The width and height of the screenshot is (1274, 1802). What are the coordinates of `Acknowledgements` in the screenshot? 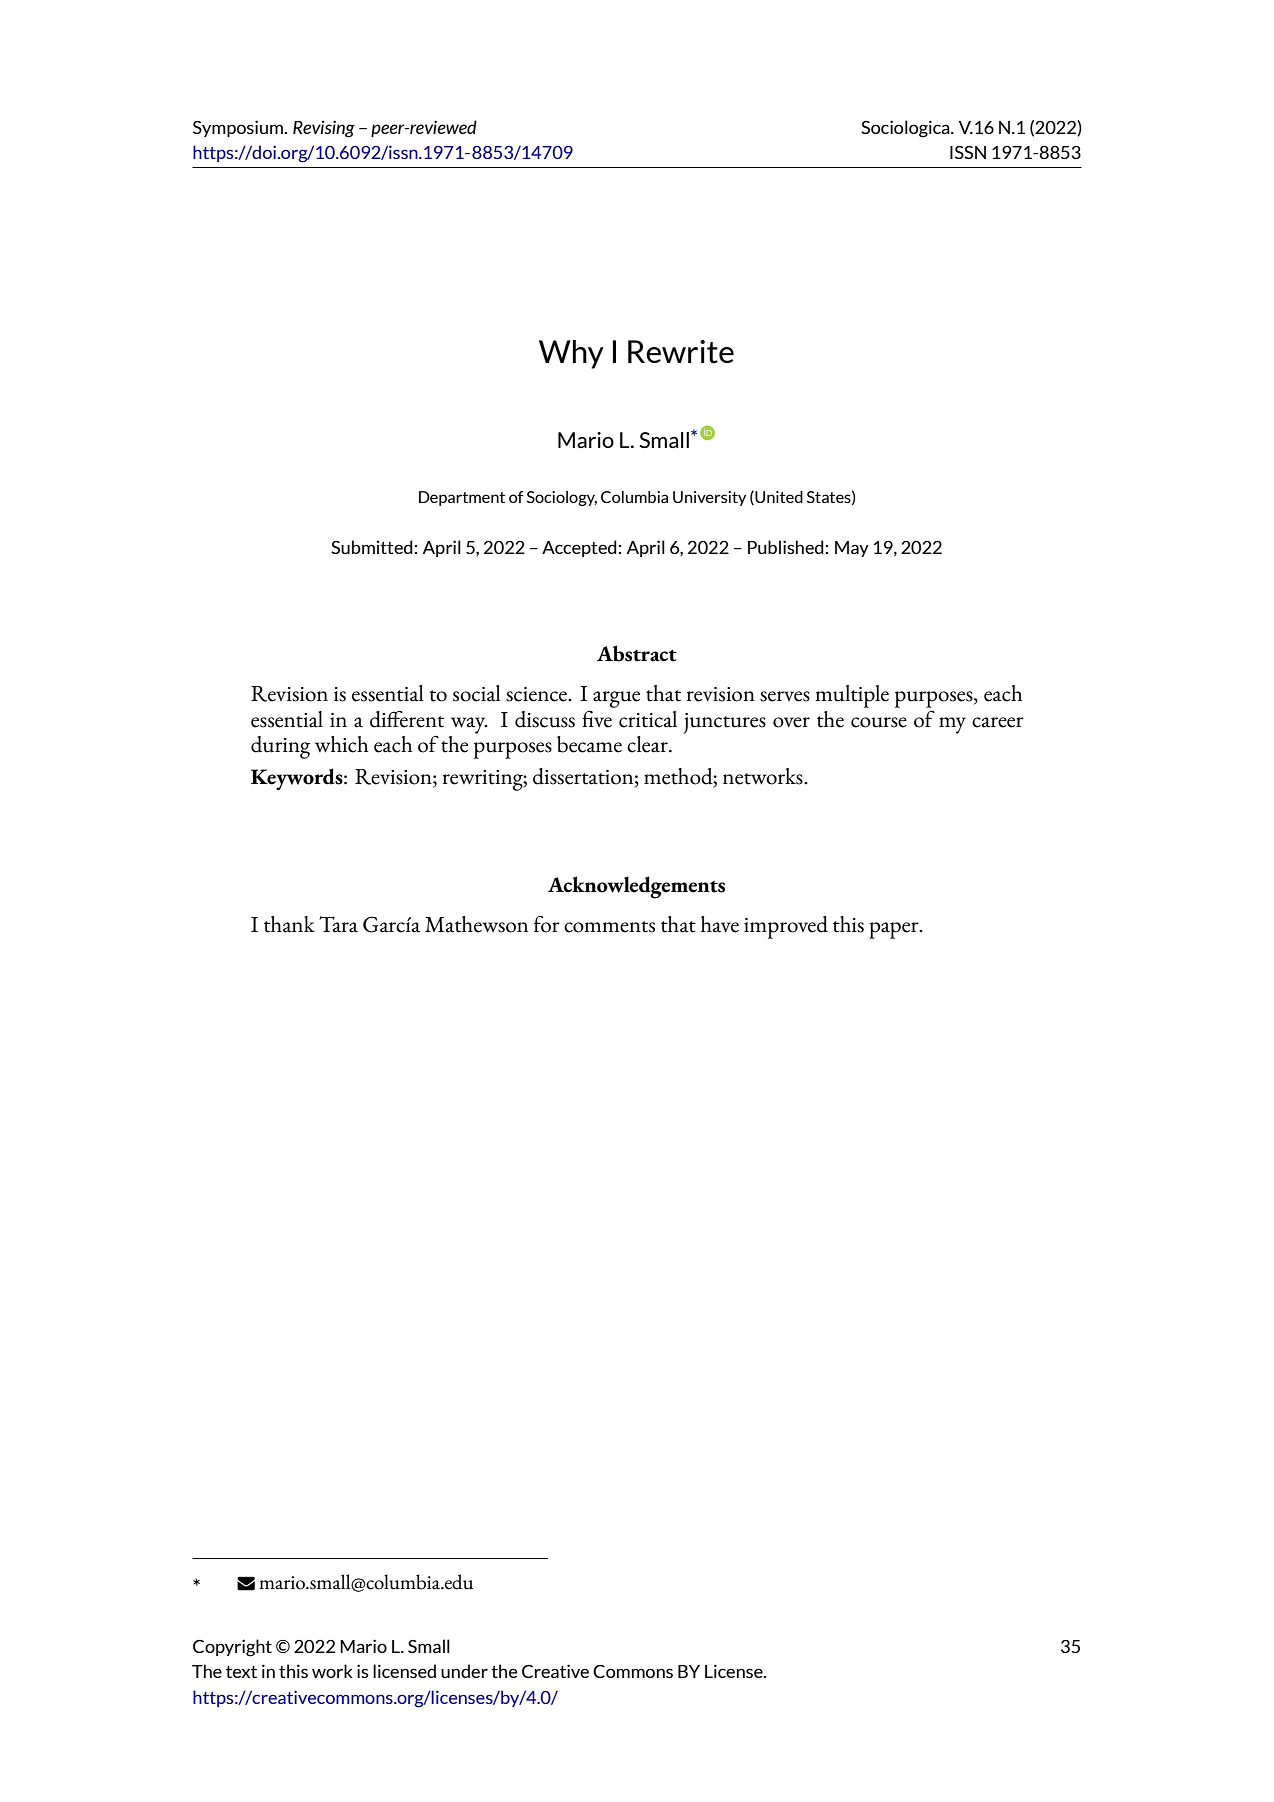 It's located at (636, 887).
